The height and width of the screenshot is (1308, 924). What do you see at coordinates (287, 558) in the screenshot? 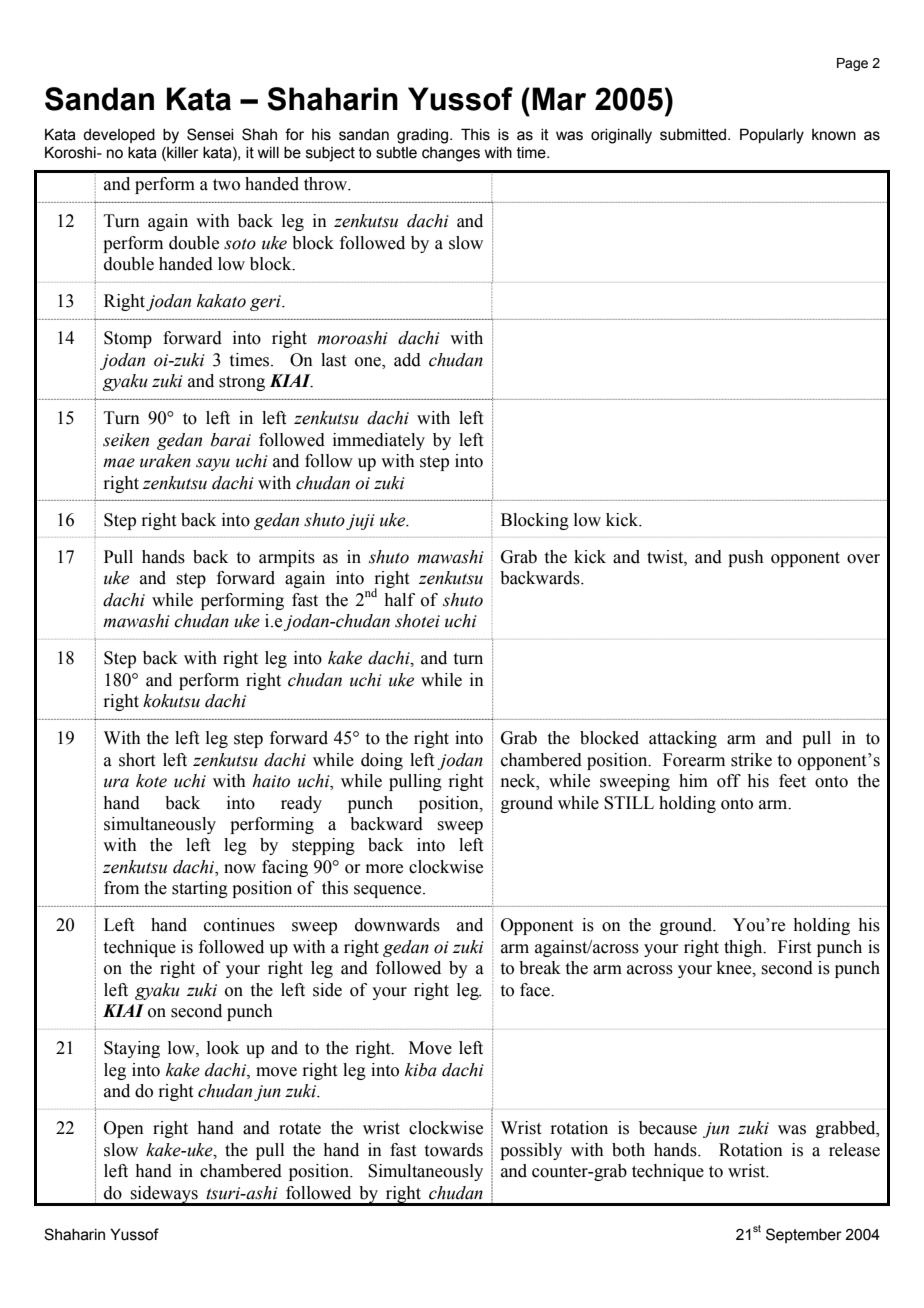
I see `armpits` at bounding box center [287, 558].
